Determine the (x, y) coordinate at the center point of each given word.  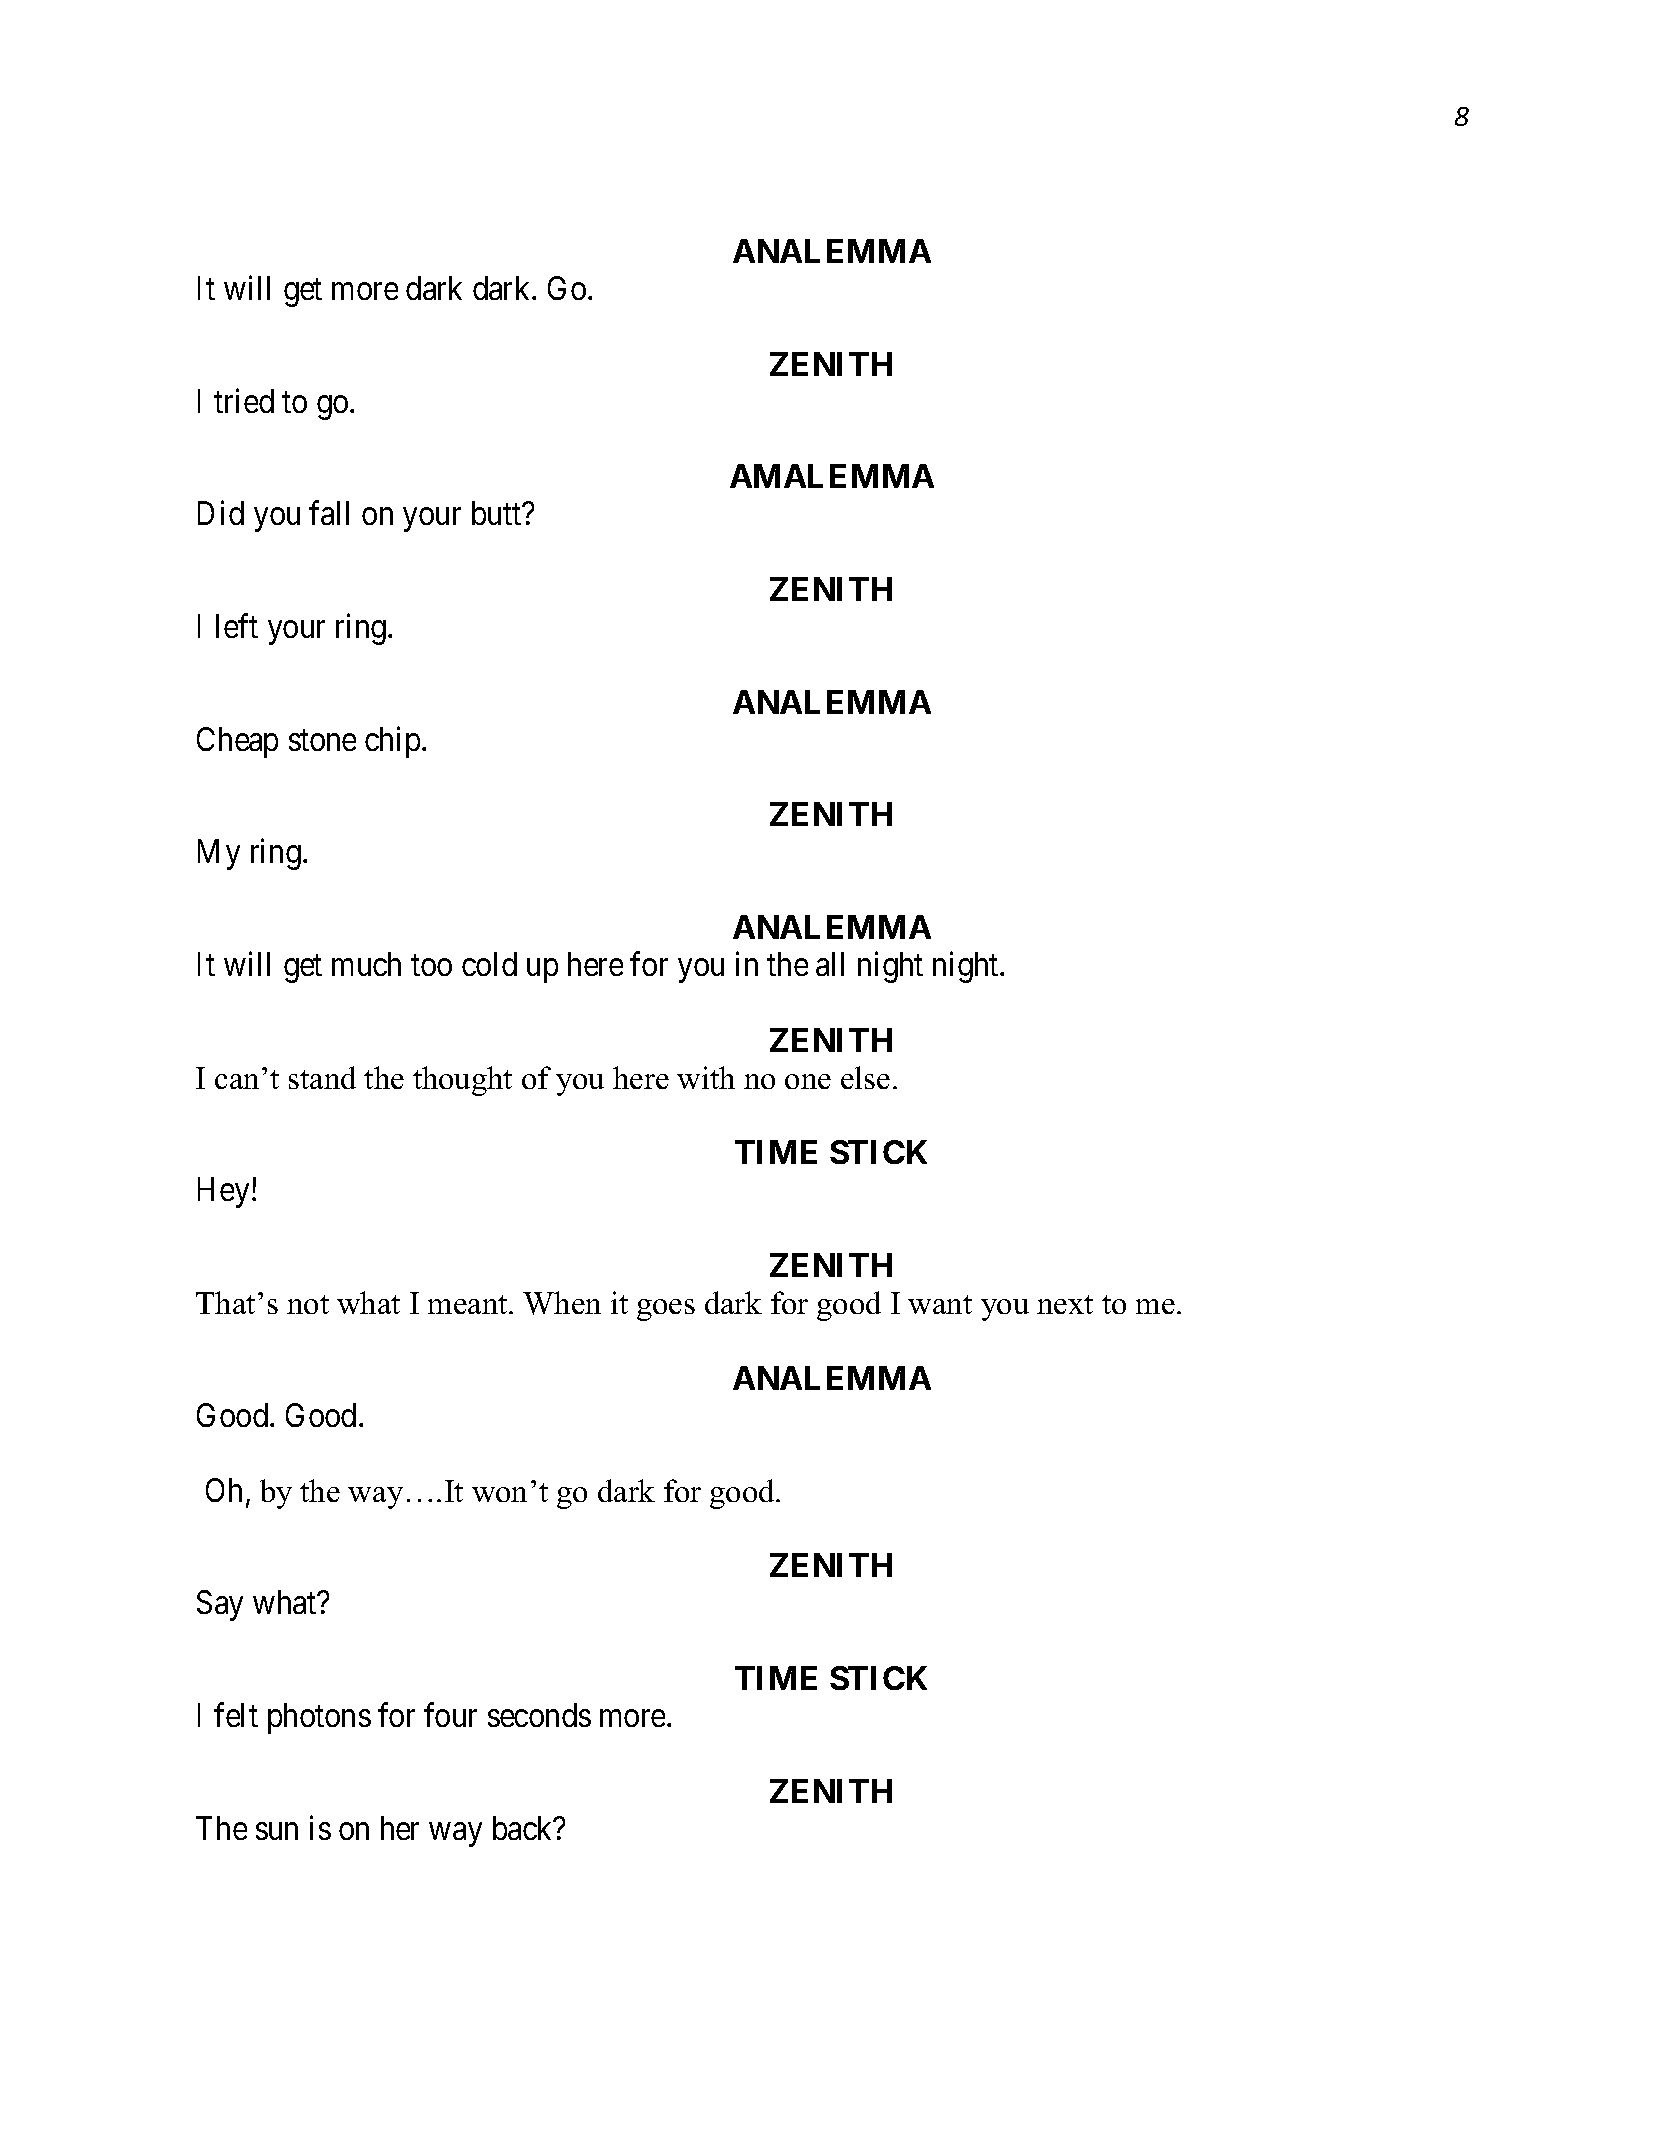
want (940, 1304)
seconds (539, 1715)
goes (666, 1310)
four (450, 1715)
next (1065, 1304)
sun (277, 1831)
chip (392, 742)
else (865, 1077)
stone (322, 740)
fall (329, 513)
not (308, 1304)
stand (322, 1077)
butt (498, 513)
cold (489, 964)
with (706, 1077)
